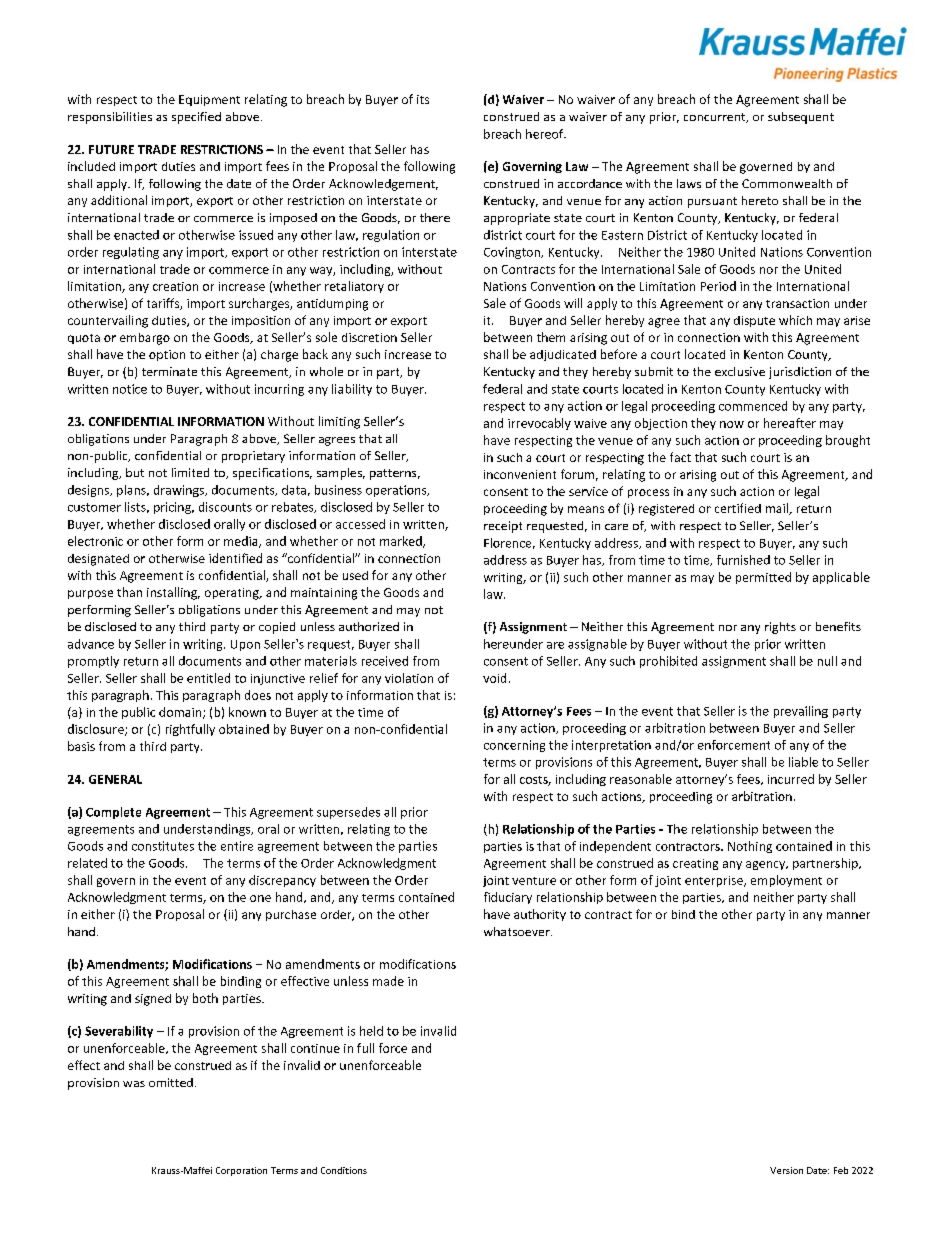 The width and height of the page is (952, 1233). What do you see at coordinates (241, 1171) in the page?
I see `Corporation` at bounding box center [241, 1171].
